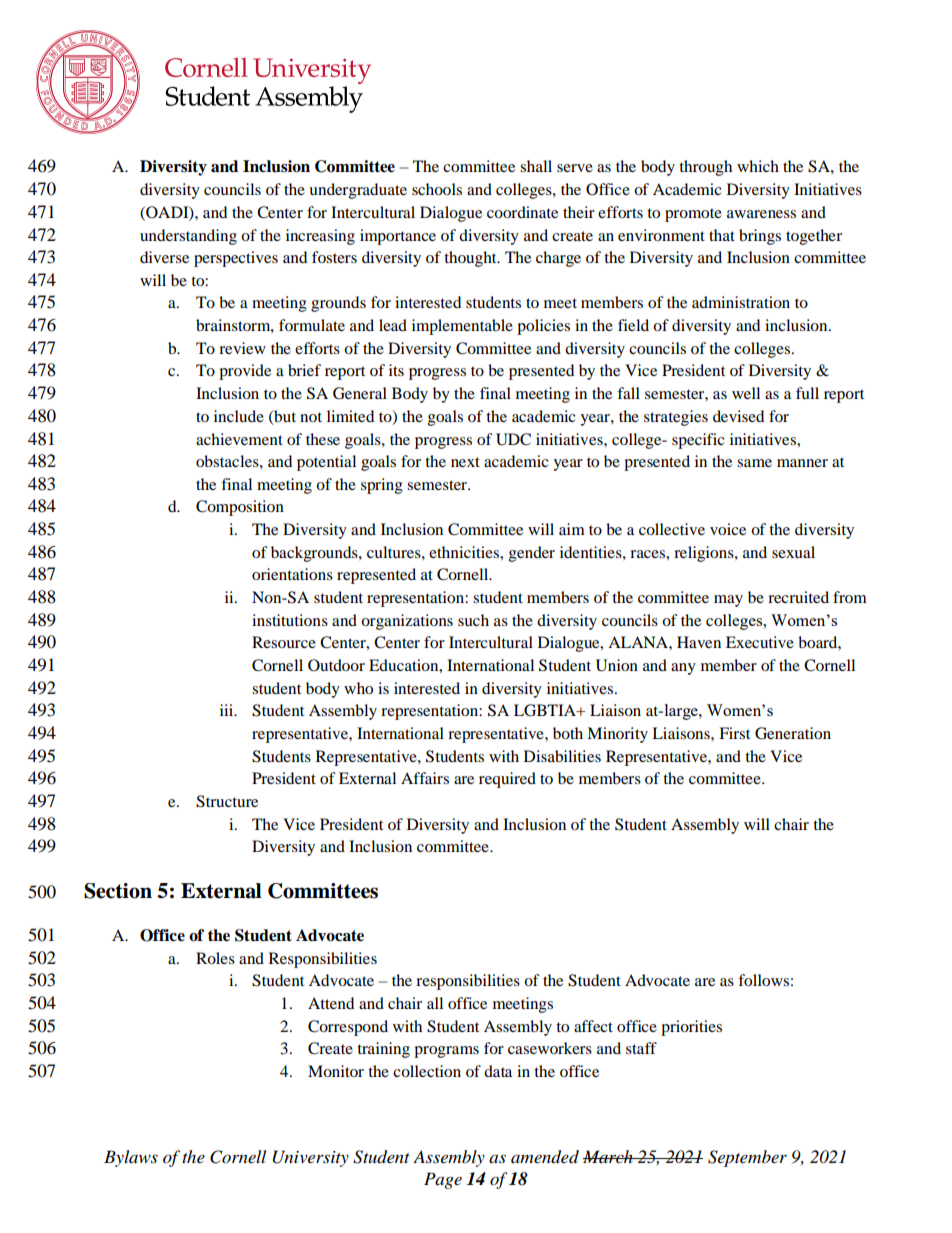 The width and height of the page is (952, 1233). What do you see at coordinates (131, 1158) in the page?
I see `Bylaws` at bounding box center [131, 1158].
